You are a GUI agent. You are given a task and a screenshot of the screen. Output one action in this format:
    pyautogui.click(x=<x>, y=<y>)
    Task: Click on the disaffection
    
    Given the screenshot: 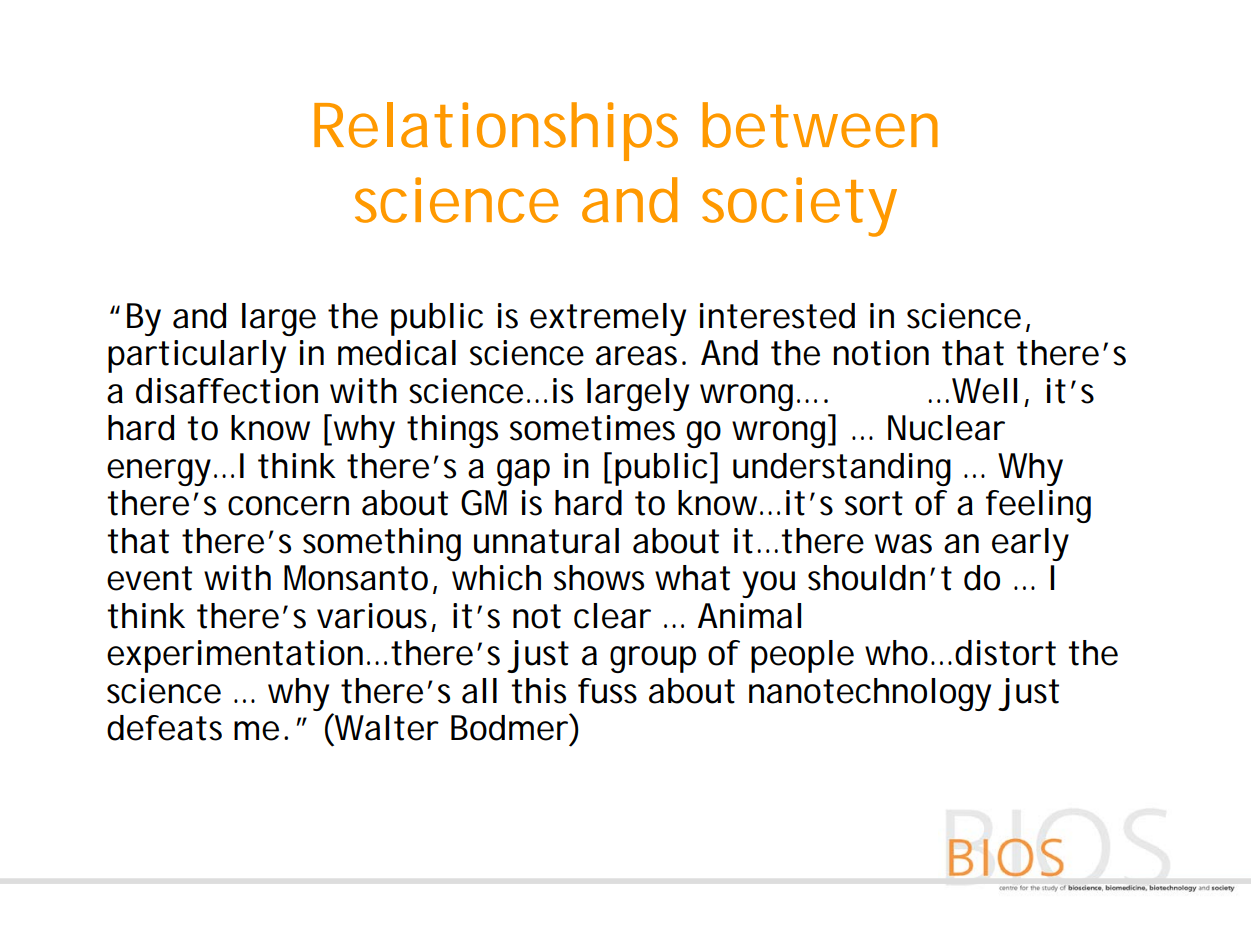 What is the action you would take?
    pyautogui.click(x=227, y=391)
